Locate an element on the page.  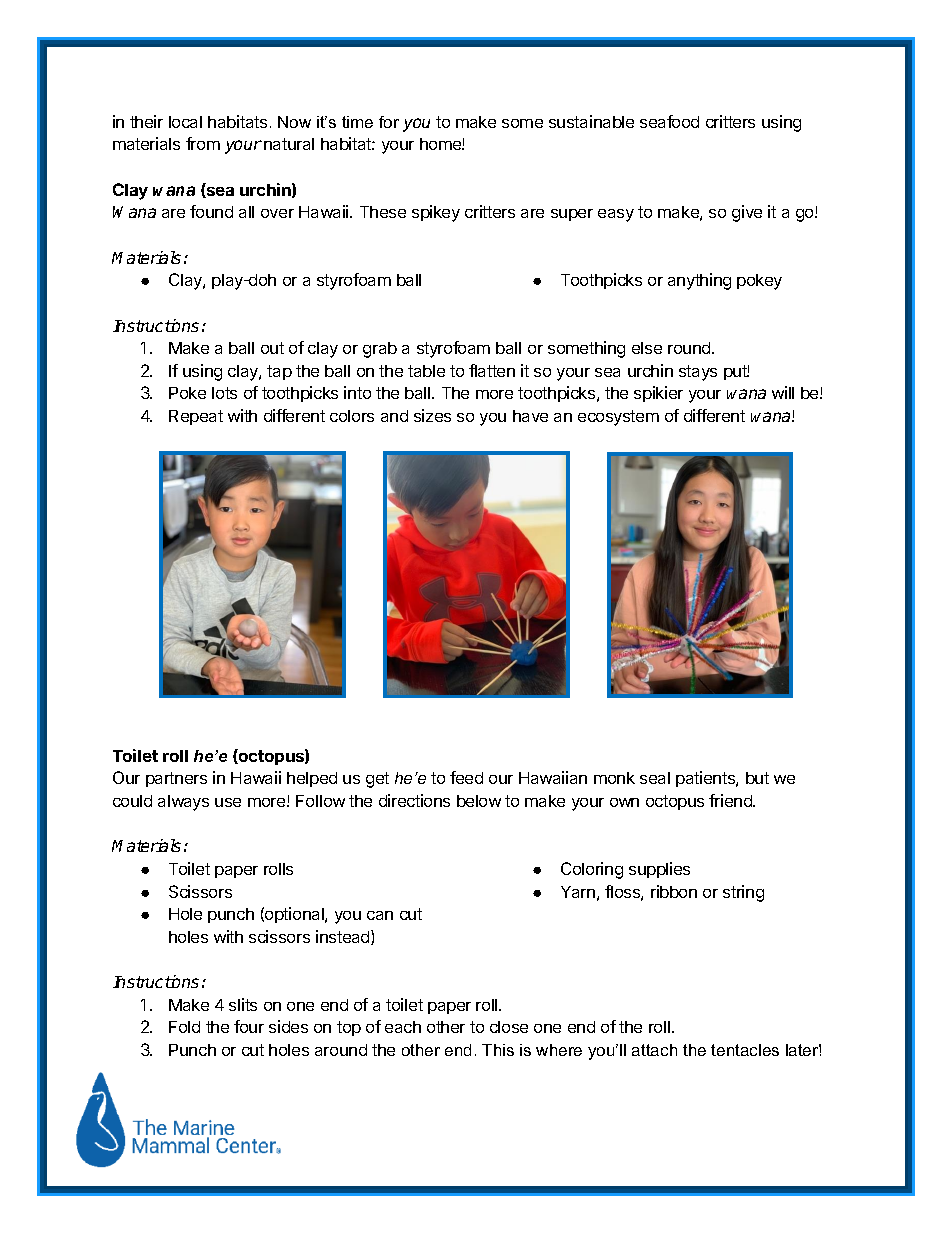
below is located at coordinates (479, 801).
